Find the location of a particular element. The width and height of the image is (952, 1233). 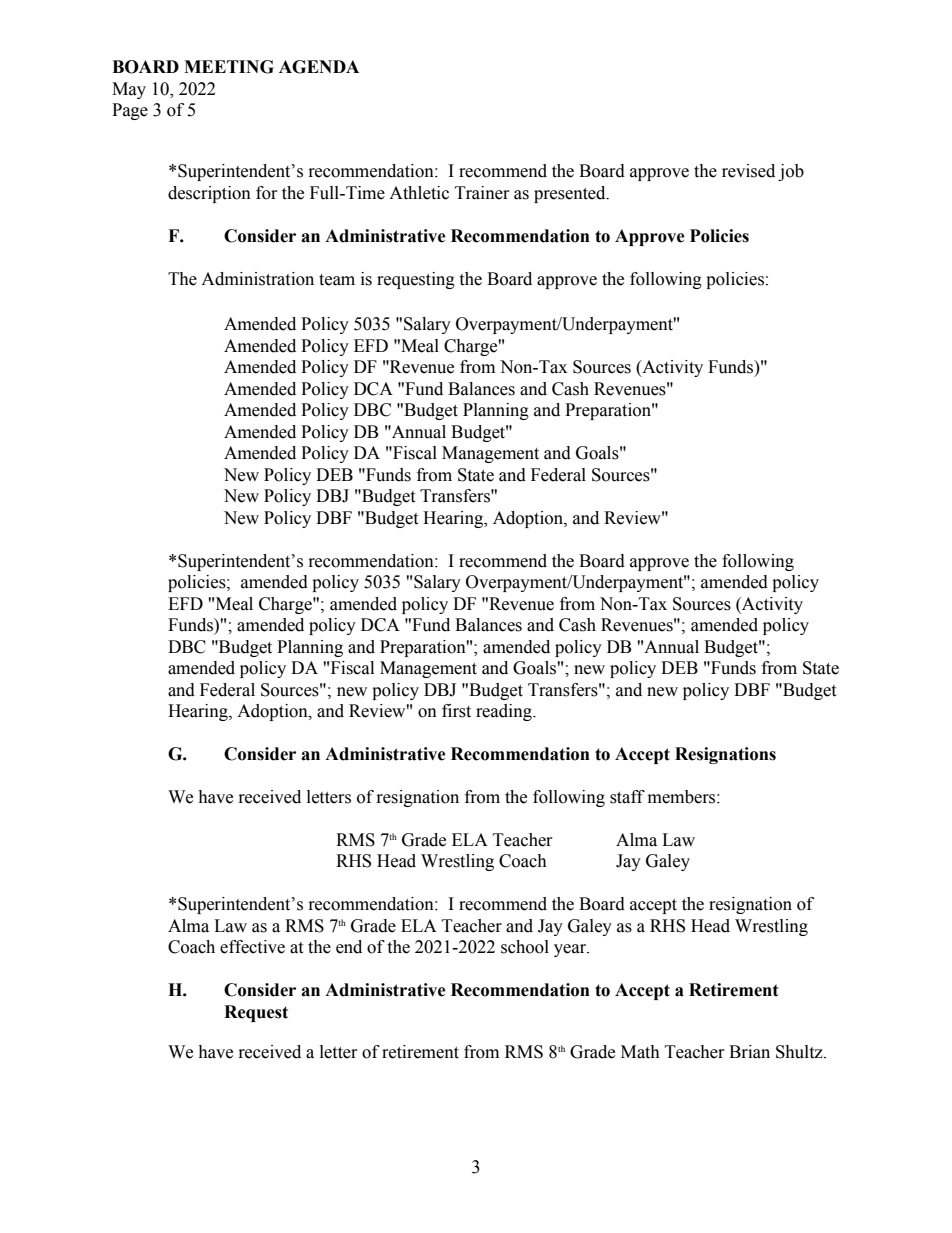

Brian is located at coordinates (749, 1052).
